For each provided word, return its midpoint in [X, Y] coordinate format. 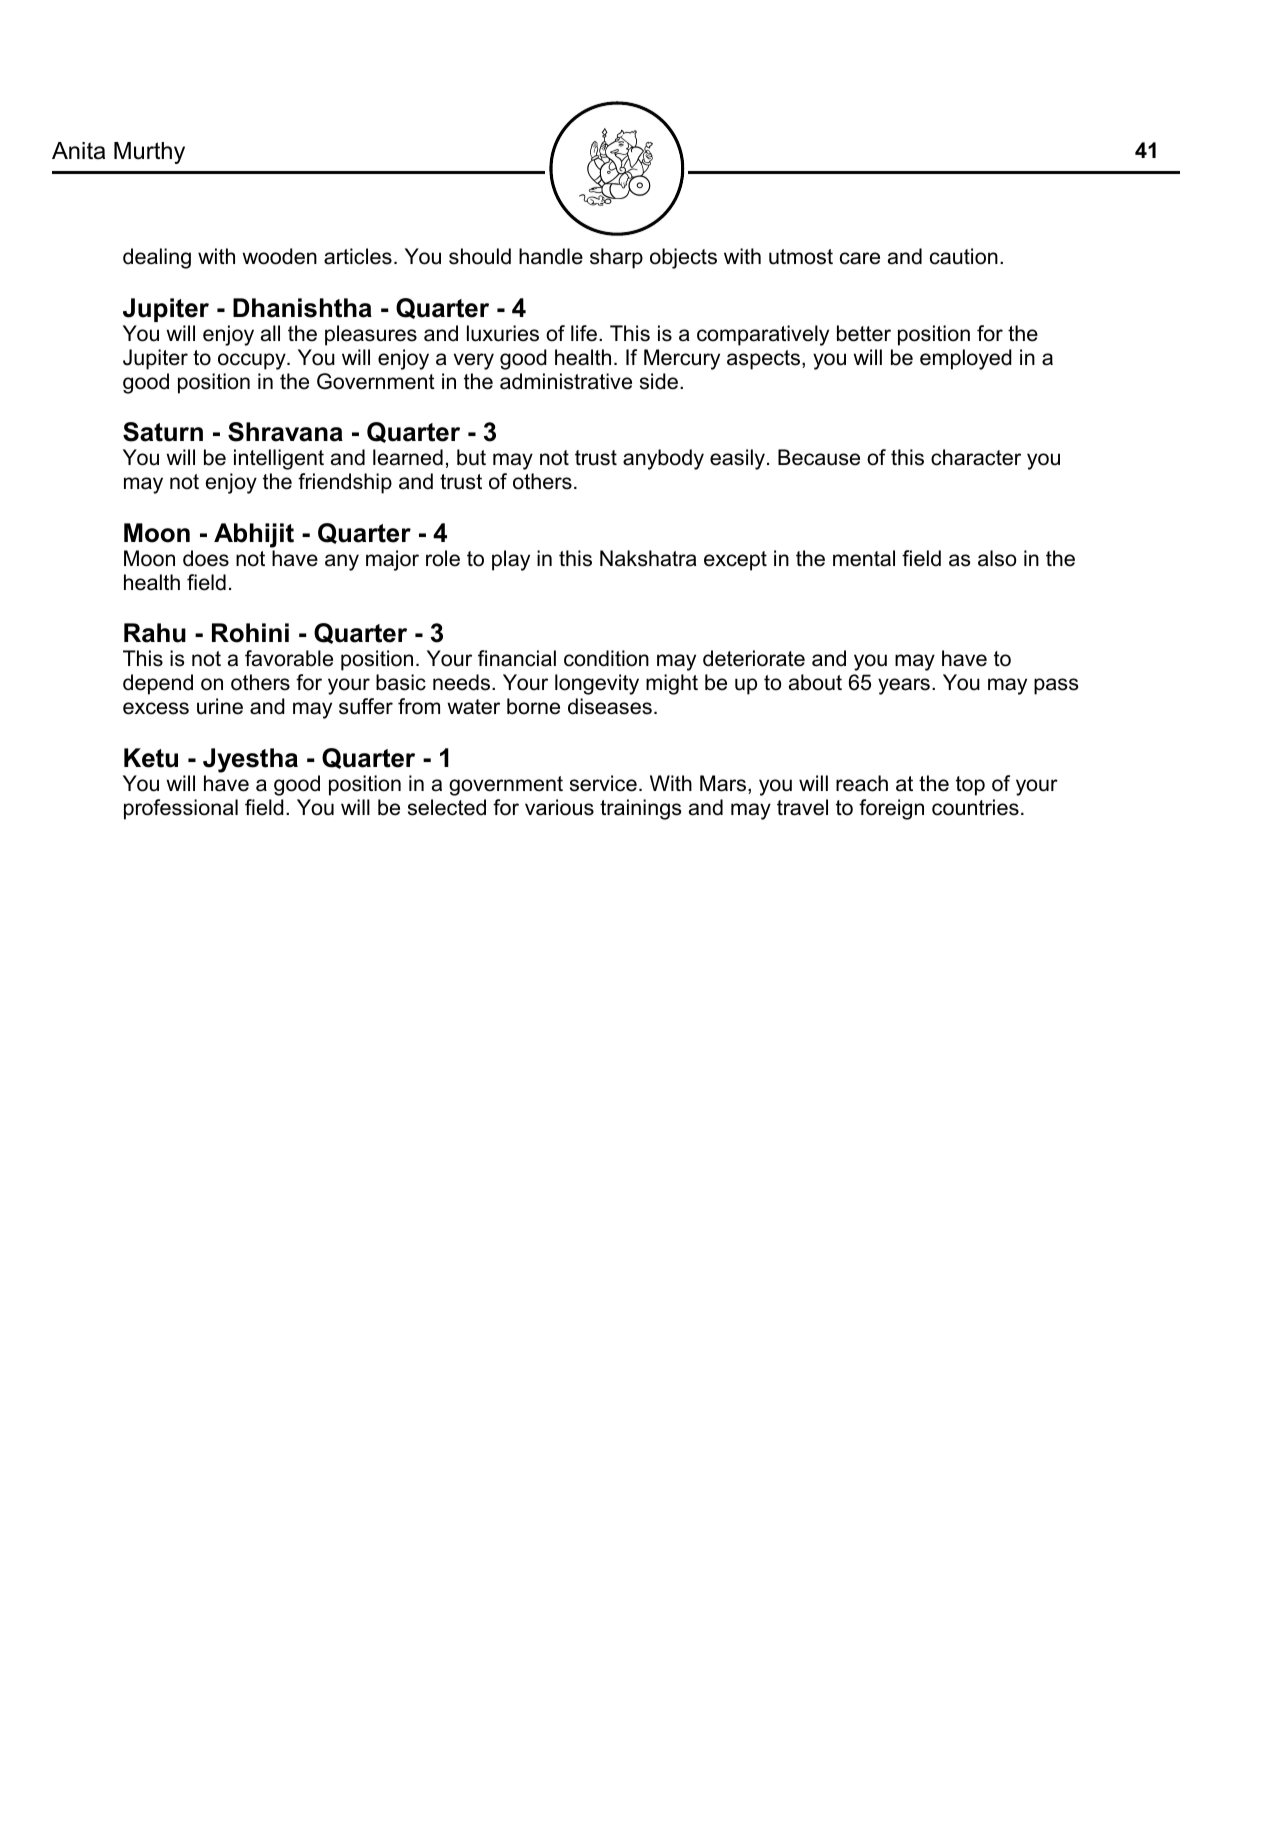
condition [606, 658]
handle [551, 256]
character [976, 457]
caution [964, 256]
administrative [566, 381]
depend [158, 684]
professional [181, 809]
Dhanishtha [302, 308]
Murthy [149, 153]
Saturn [163, 432]
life [584, 333]
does [206, 558]
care [860, 258]
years [904, 686]
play [511, 560]
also [997, 558]
